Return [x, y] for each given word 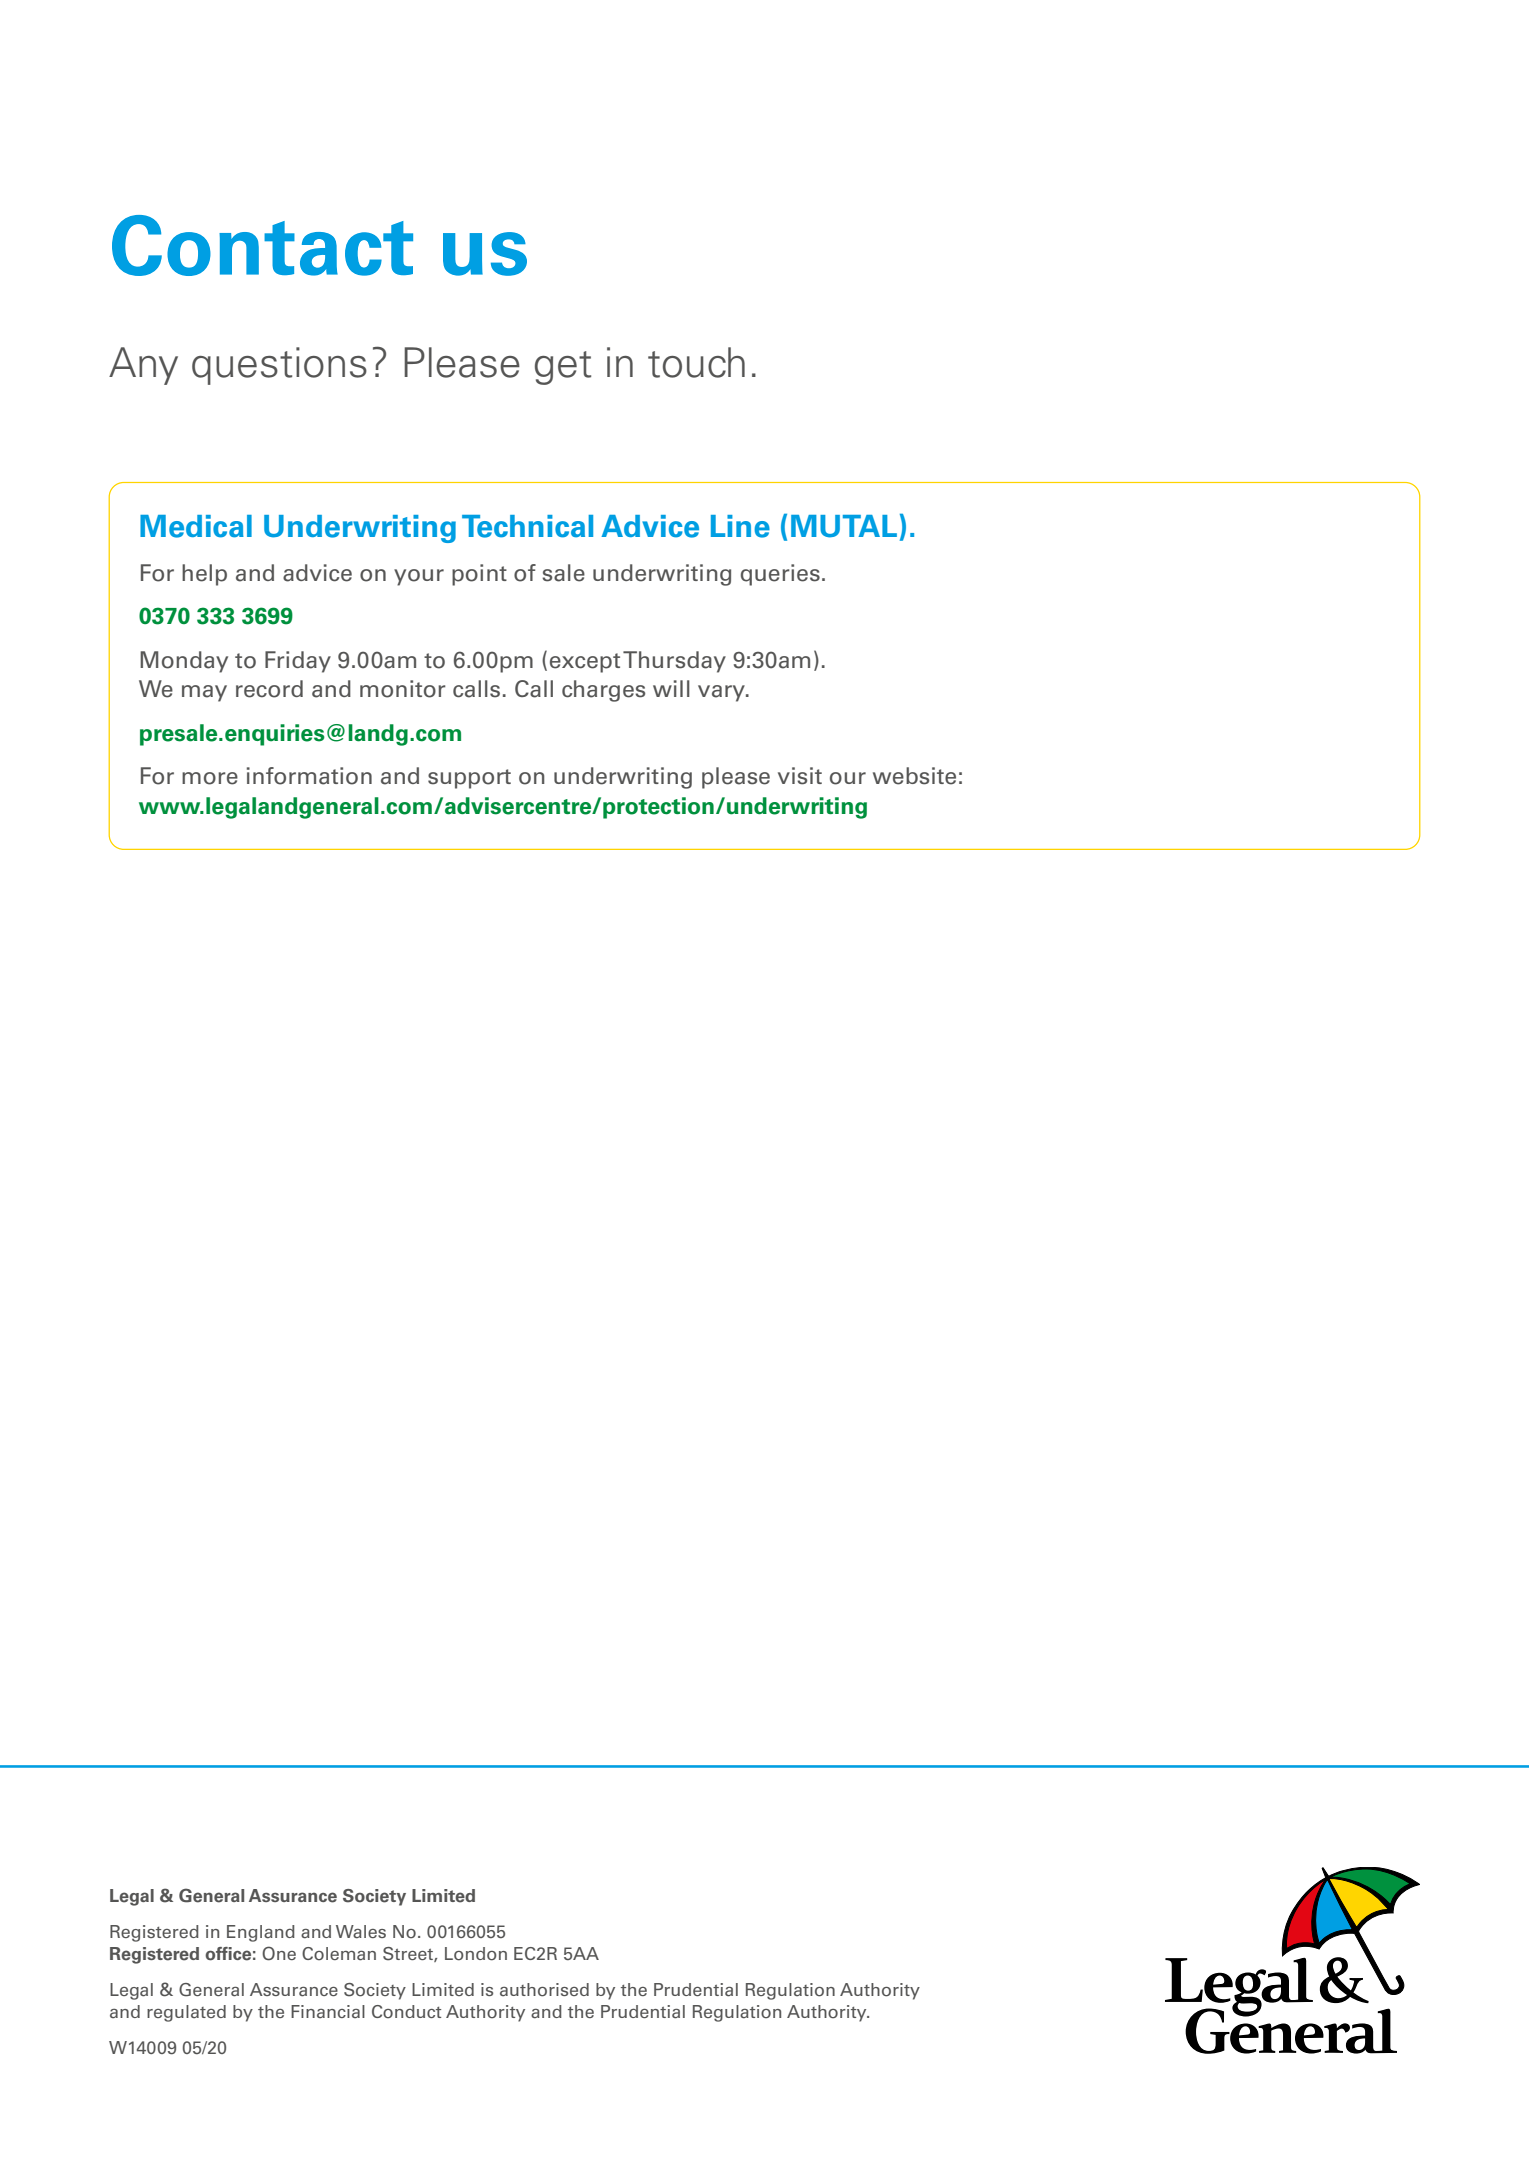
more [210, 778]
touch [696, 362]
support [469, 779]
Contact [262, 245]
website [914, 776]
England [261, 1933]
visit [800, 776]
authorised [544, 1990]
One [279, 1953]
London [476, 1954]
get [563, 368]
